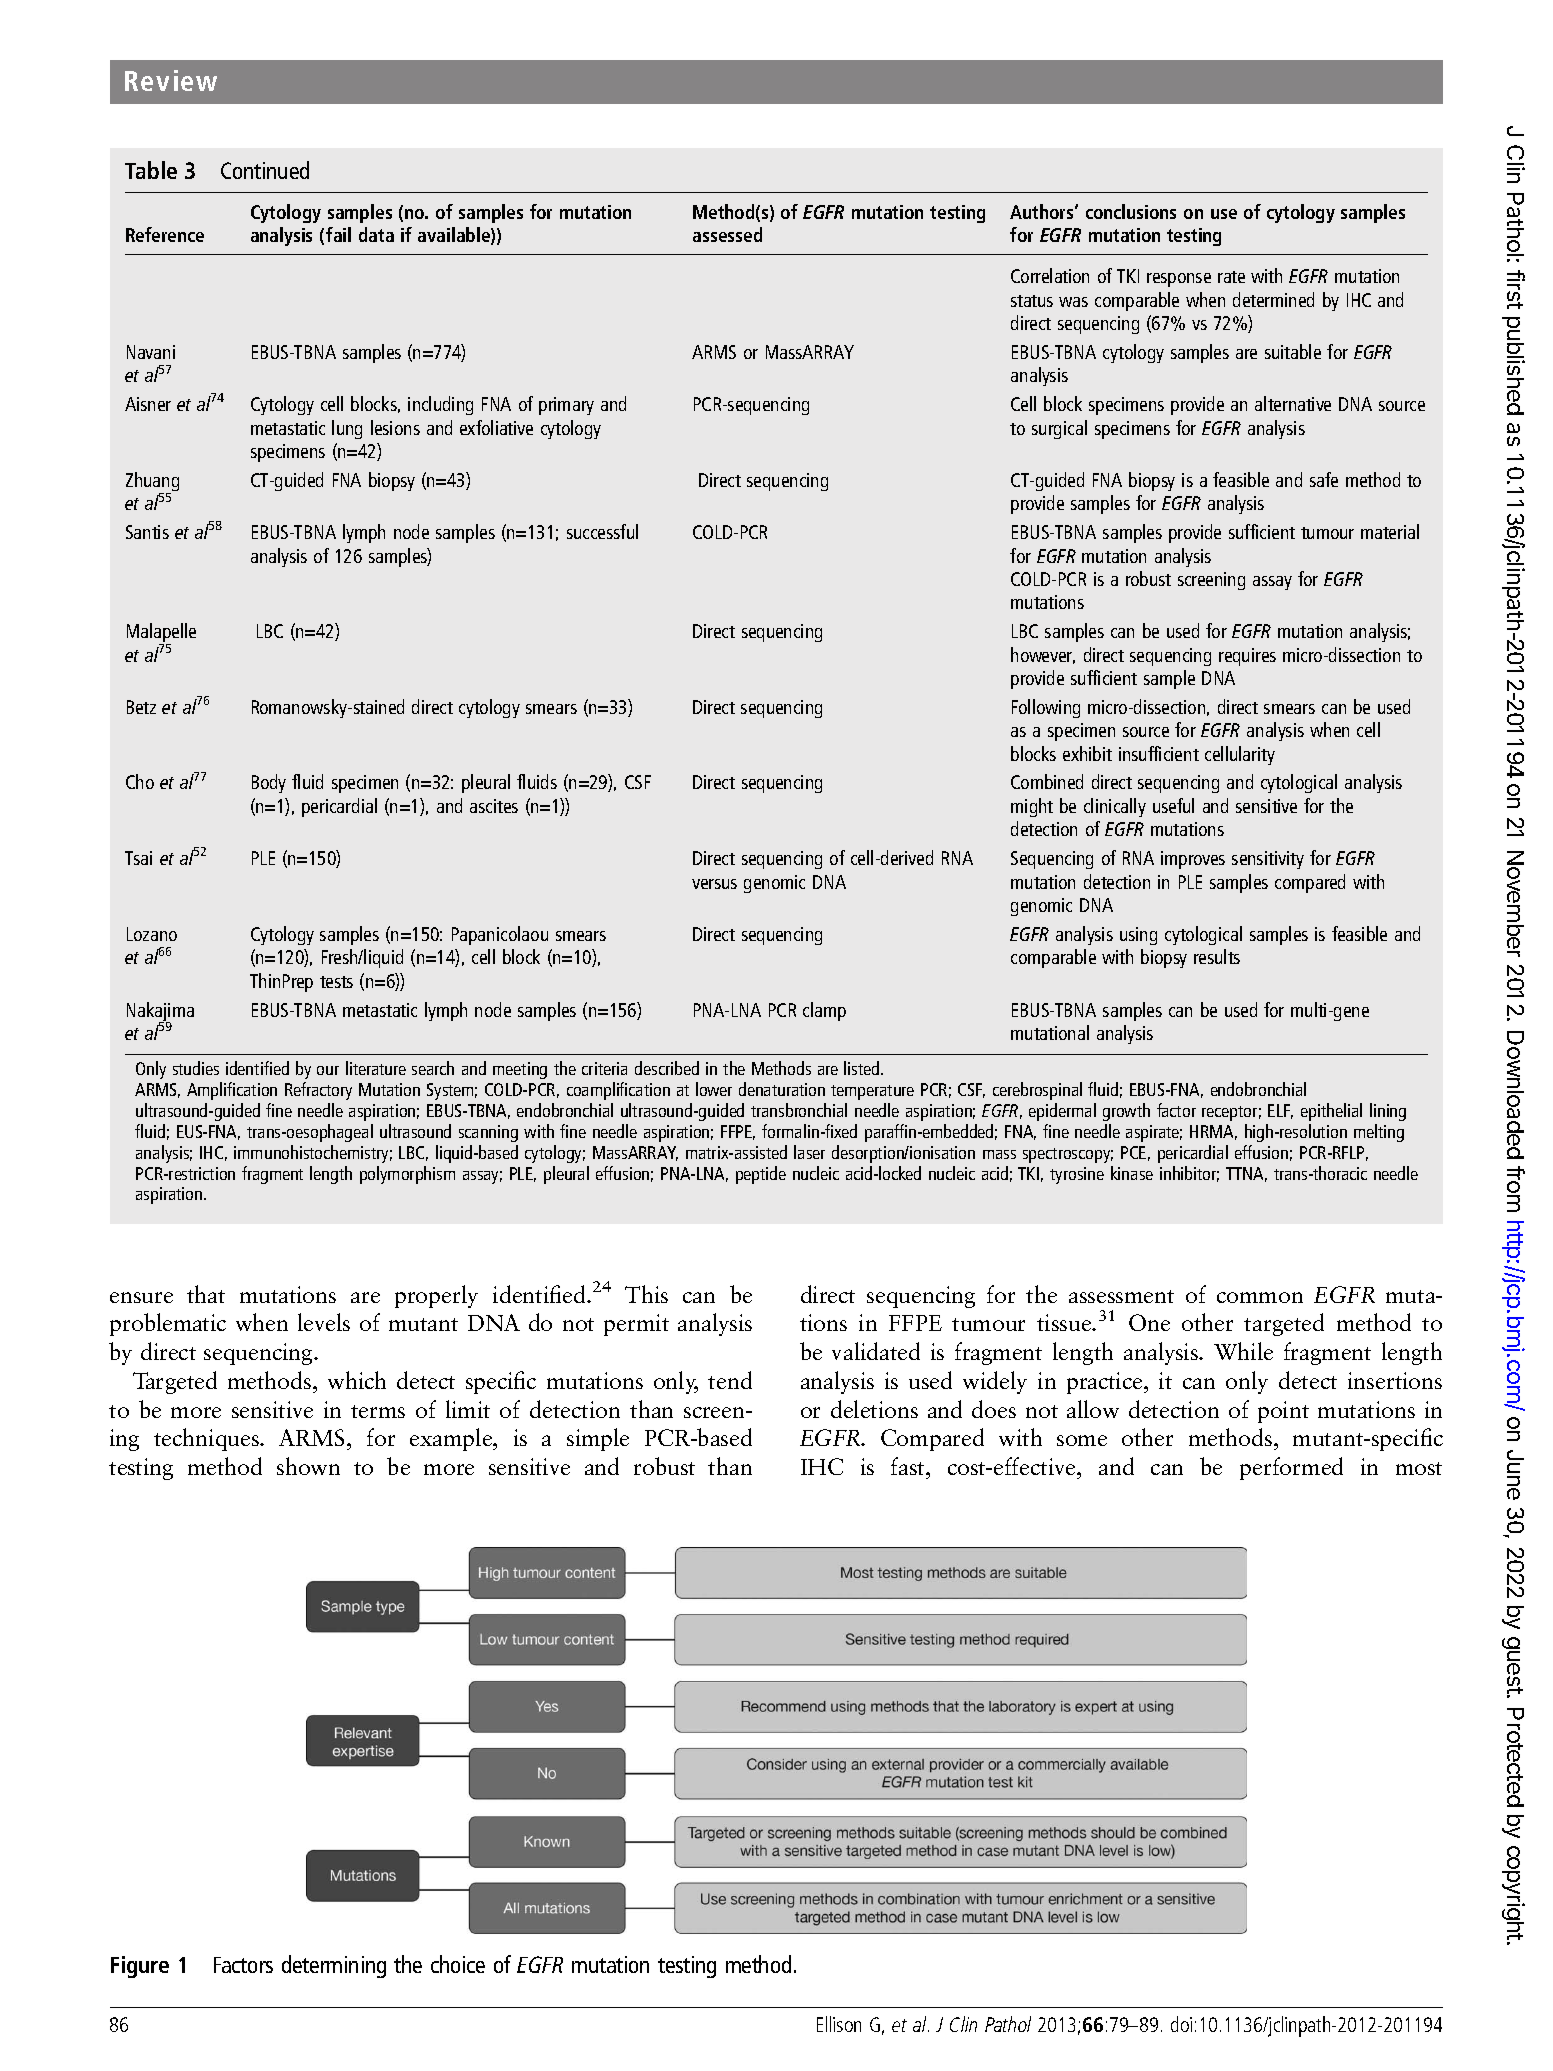 The width and height of the document is (1553, 2071). I want to click on tend, so click(730, 1380).
